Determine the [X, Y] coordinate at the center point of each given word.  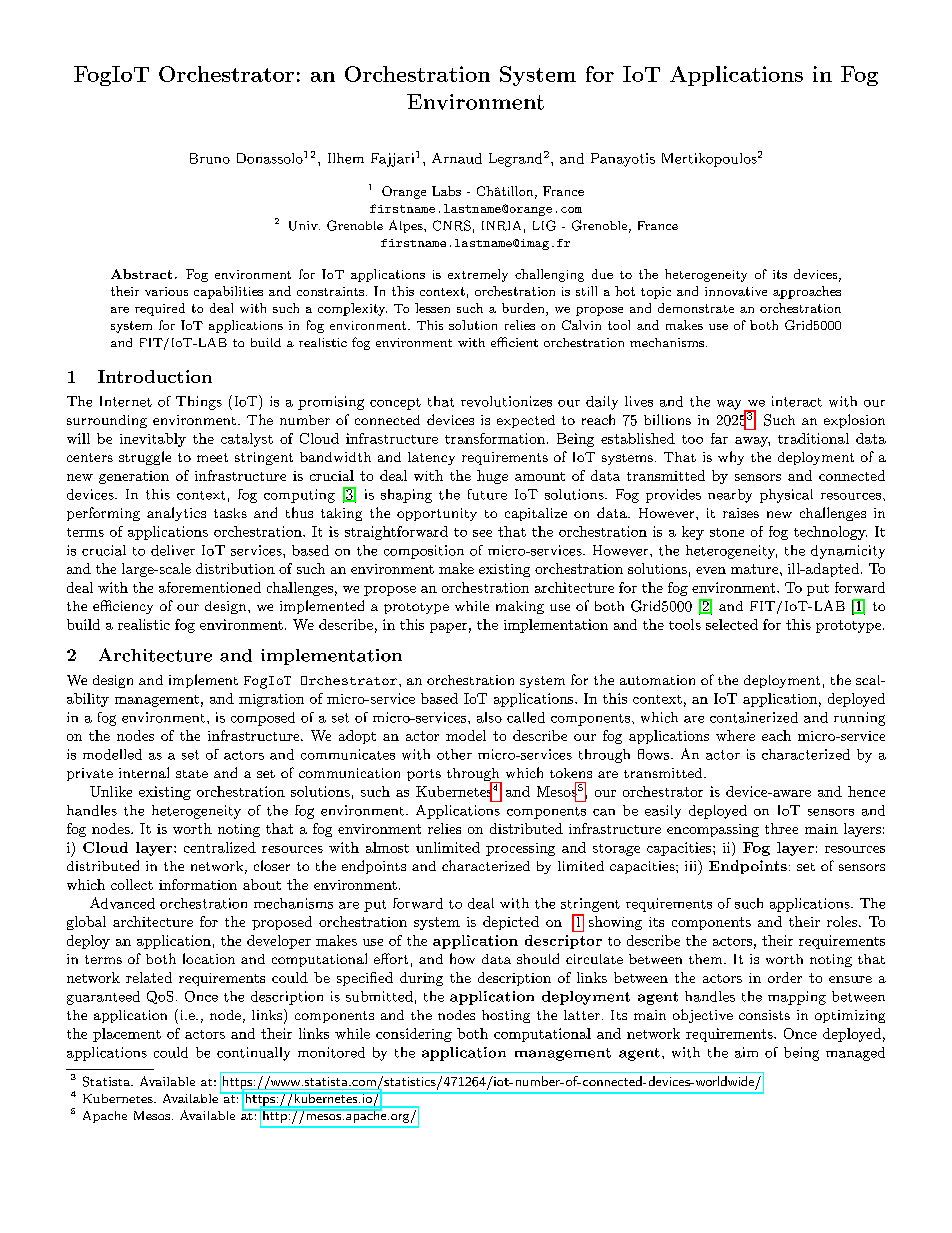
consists [764, 1015]
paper [448, 628]
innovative [736, 291]
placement [127, 1035]
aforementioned [210, 587]
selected [732, 624]
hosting [506, 1016]
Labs [446, 191]
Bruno [210, 158]
